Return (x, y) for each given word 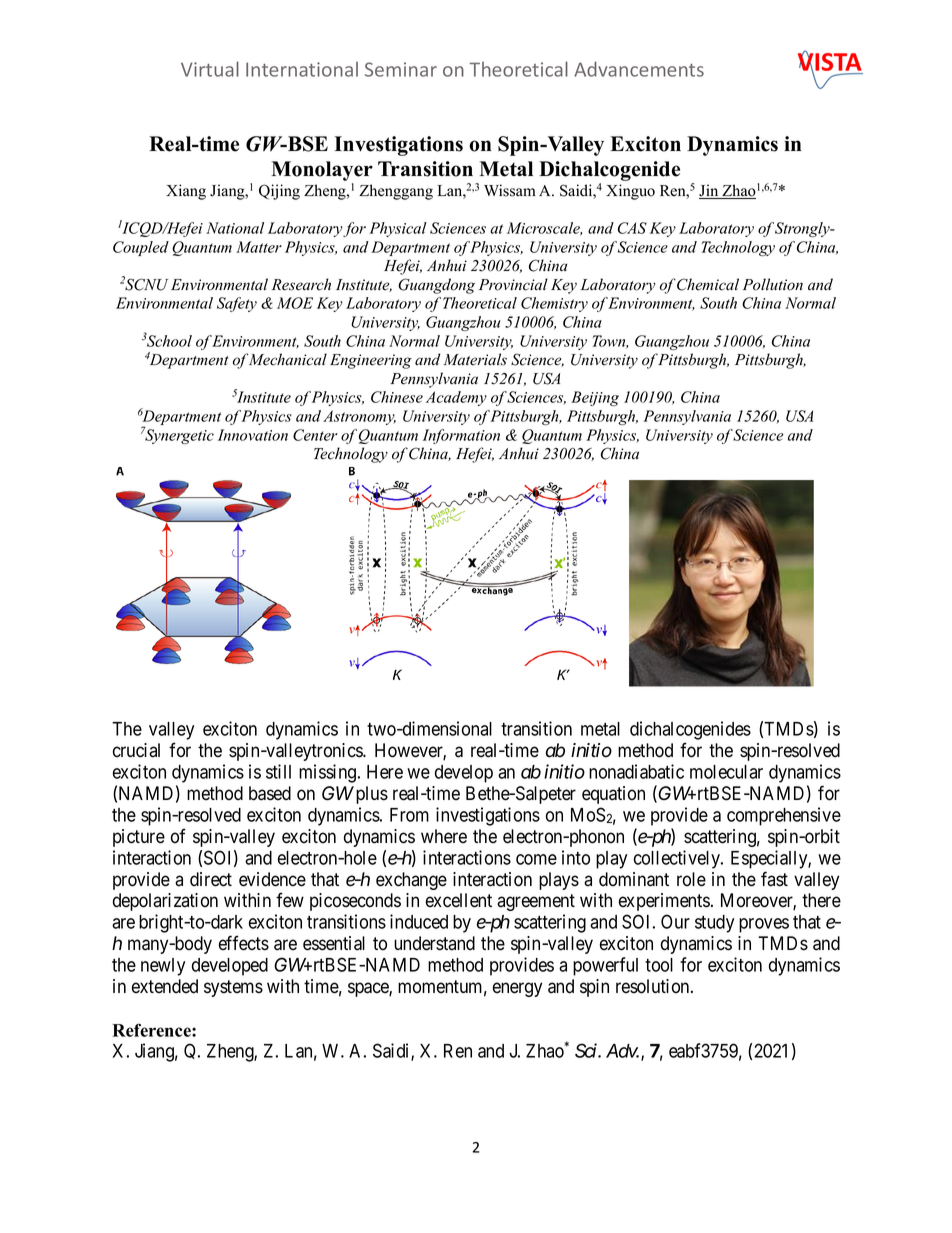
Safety (237, 304)
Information (461, 436)
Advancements (639, 69)
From (409, 815)
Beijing (595, 398)
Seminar (401, 69)
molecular (726, 772)
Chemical (708, 284)
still (278, 771)
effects (244, 943)
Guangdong (436, 286)
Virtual (210, 69)
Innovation (253, 435)
